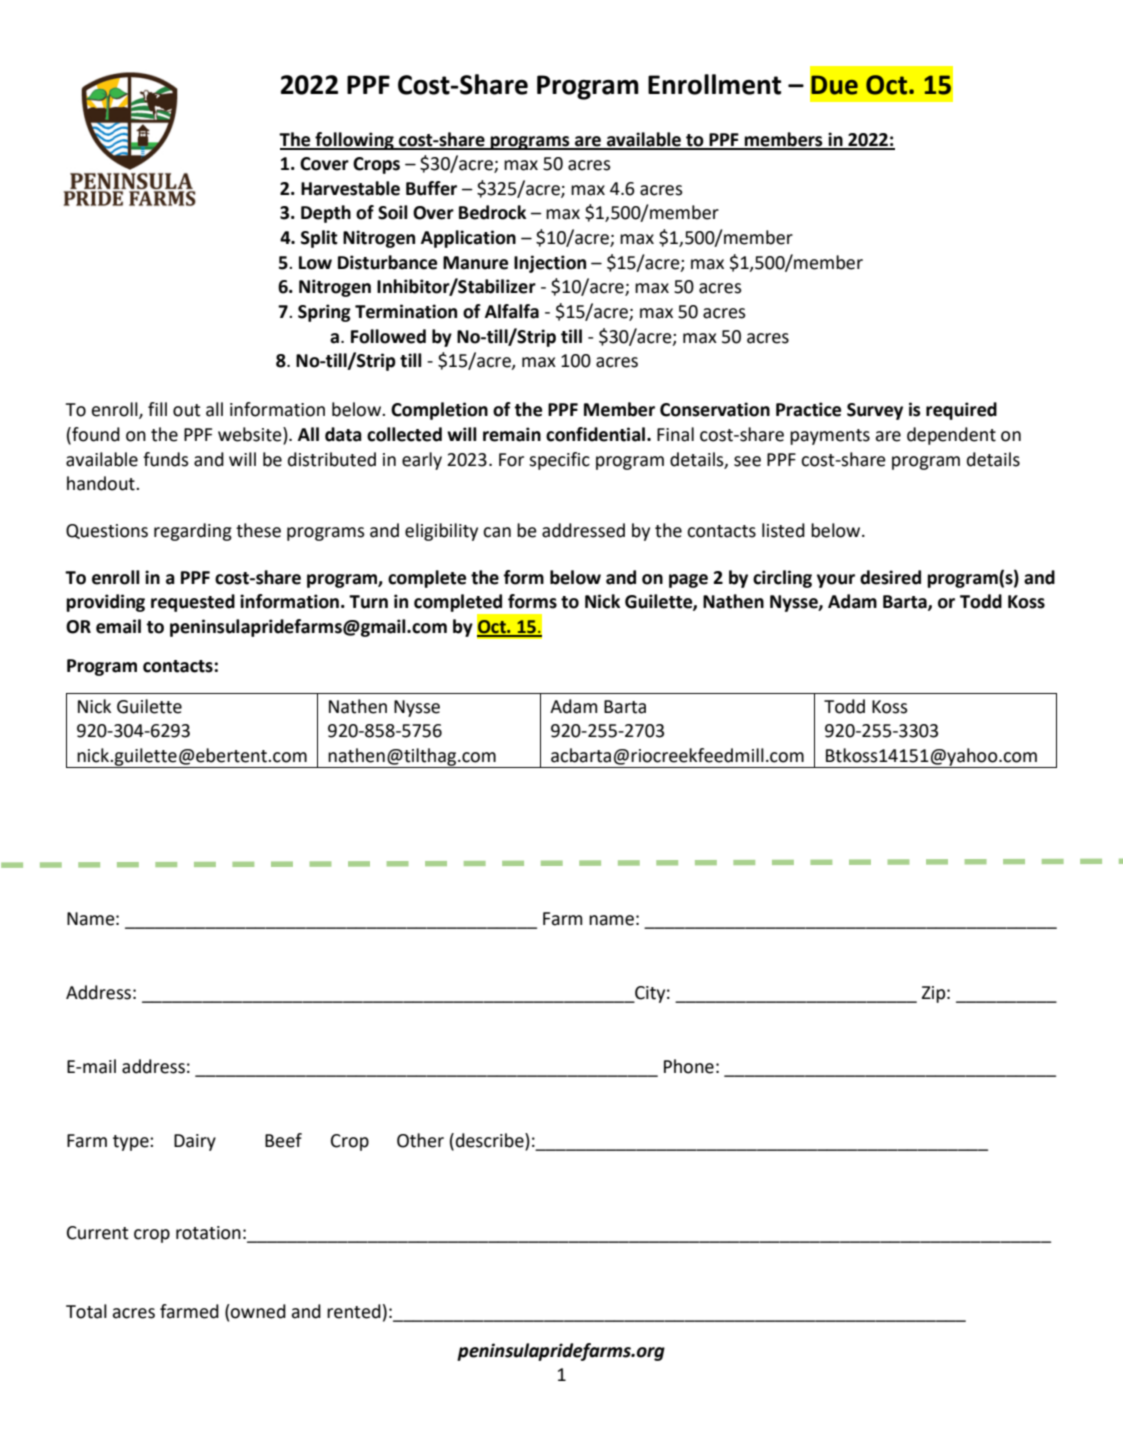 This screenshot has width=1123, height=1453. I want to click on can, so click(497, 532).
